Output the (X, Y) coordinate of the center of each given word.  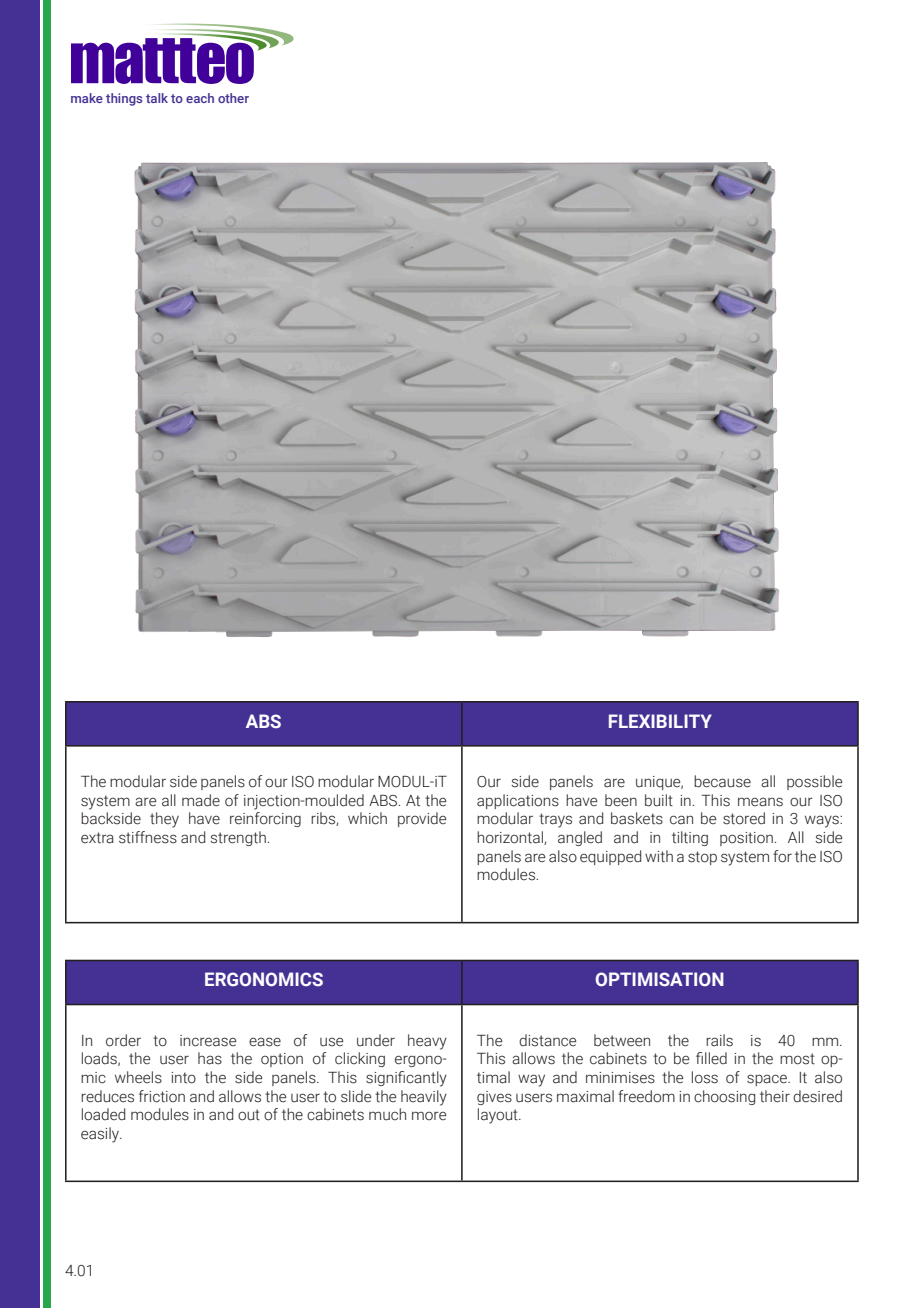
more (429, 1116)
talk (157, 98)
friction (162, 1096)
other (233, 98)
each (200, 98)
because (722, 781)
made (201, 800)
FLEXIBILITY (660, 721)
